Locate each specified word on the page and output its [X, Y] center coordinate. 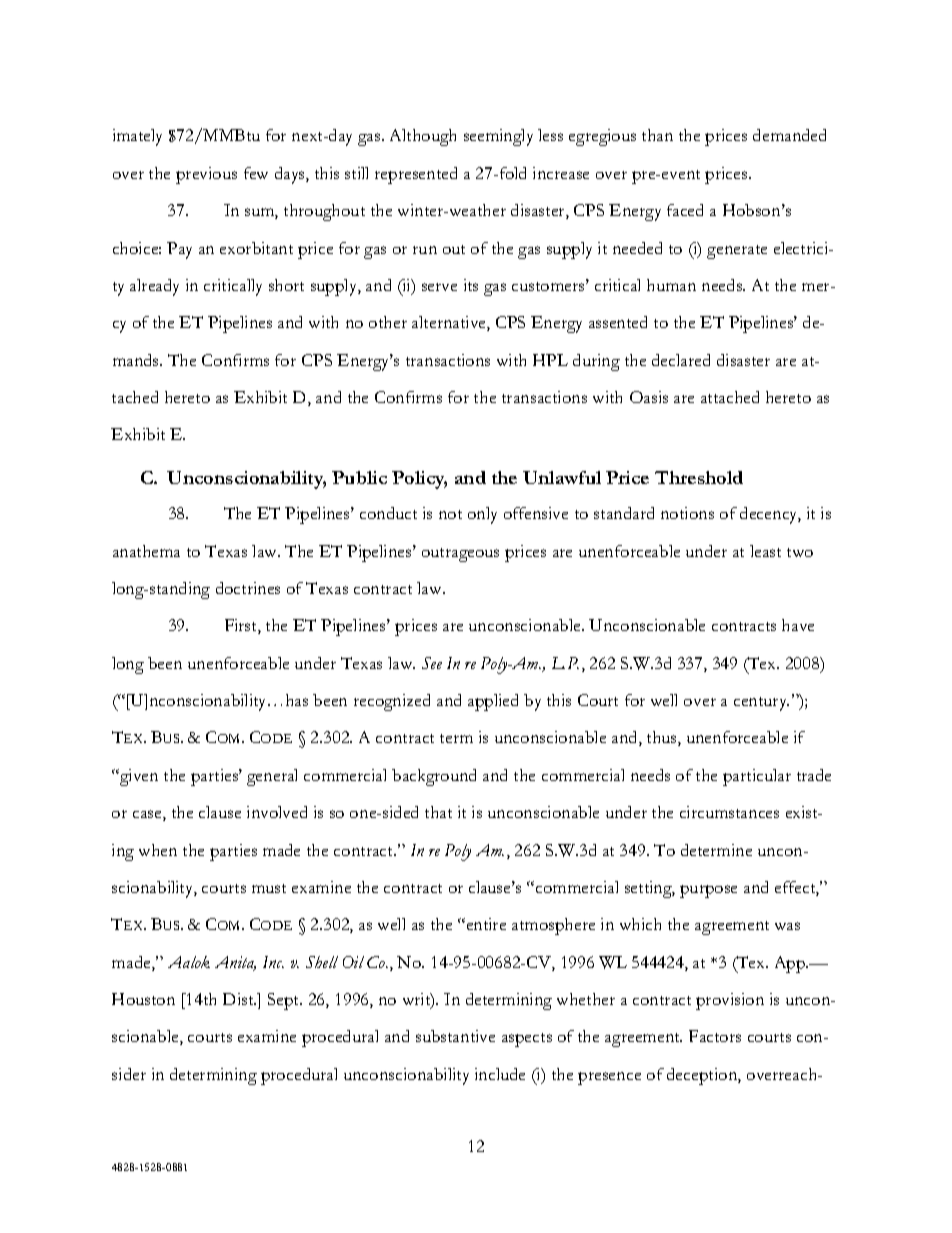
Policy [419, 480]
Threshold [699, 477]
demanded [789, 135]
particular [757, 777]
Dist [239, 999]
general [272, 777]
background [434, 777]
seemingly [498, 137]
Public [359, 477]
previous [206, 175]
